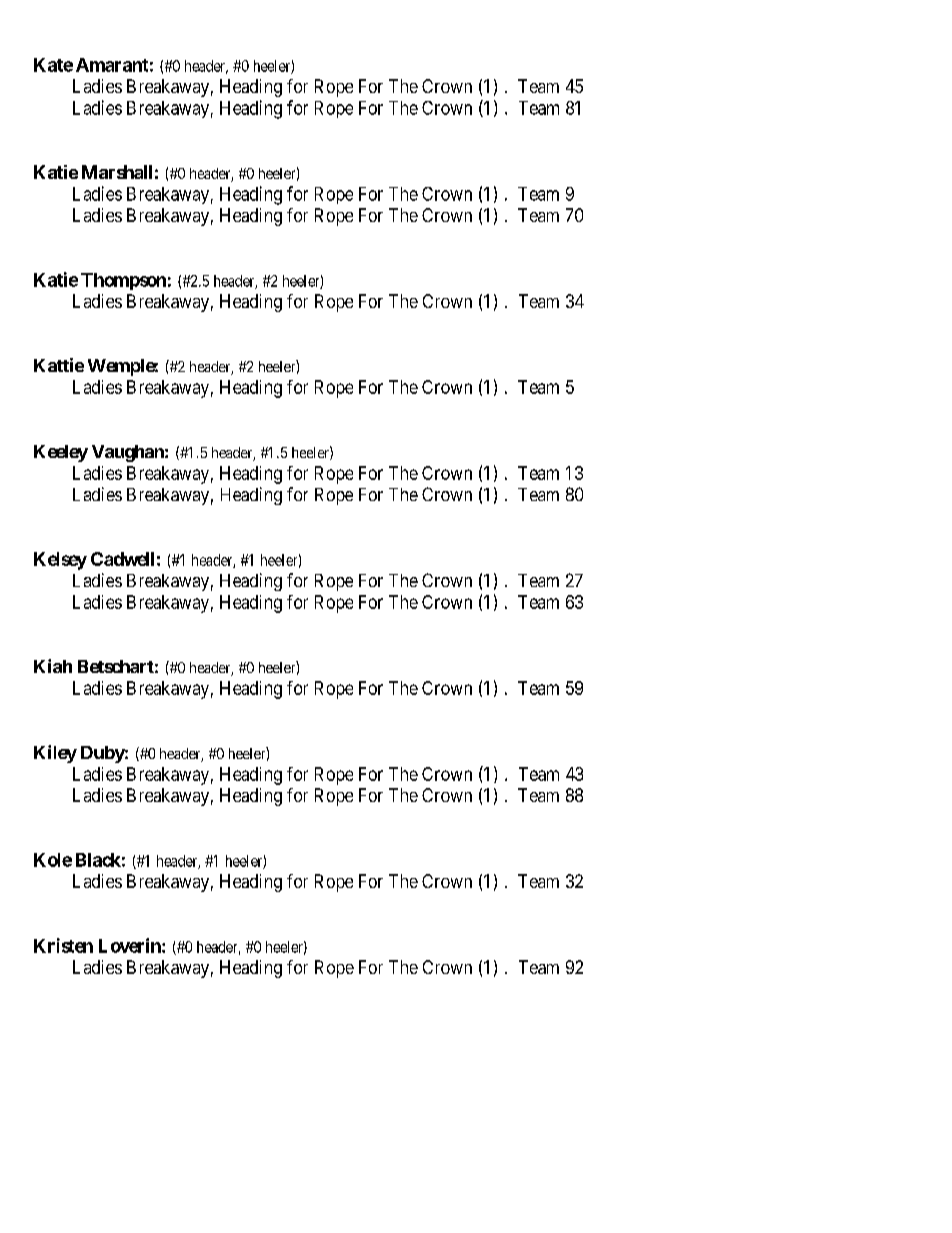  What do you see at coordinates (60, 561) in the screenshot?
I see `Kelsey` at bounding box center [60, 561].
